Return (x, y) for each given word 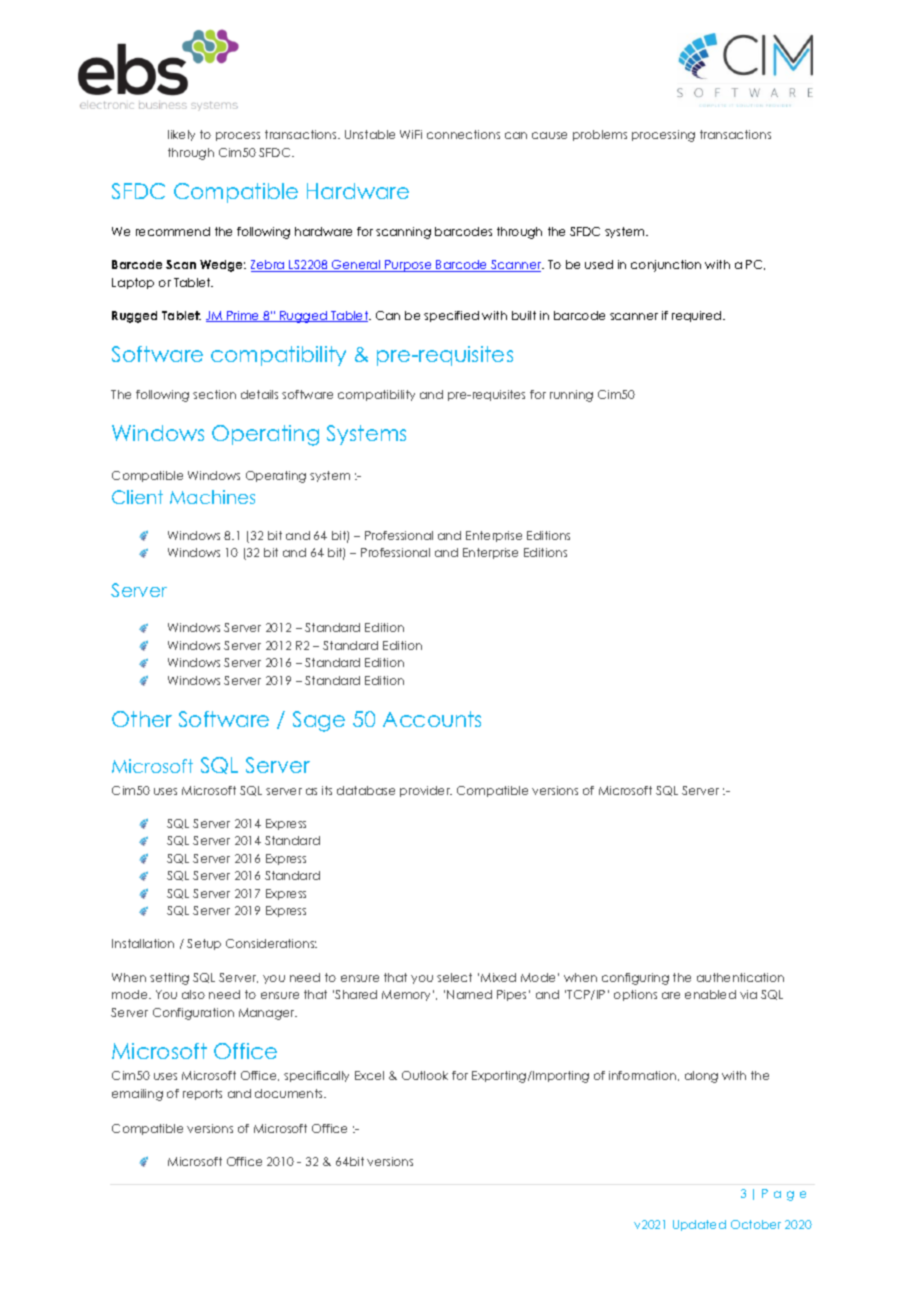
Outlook (425, 1075)
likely (181, 135)
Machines (212, 497)
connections (463, 134)
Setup (204, 944)
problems (600, 135)
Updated (699, 1225)
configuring (635, 979)
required (698, 316)
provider (426, 791)
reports (202, 1094)
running (571, 396)
